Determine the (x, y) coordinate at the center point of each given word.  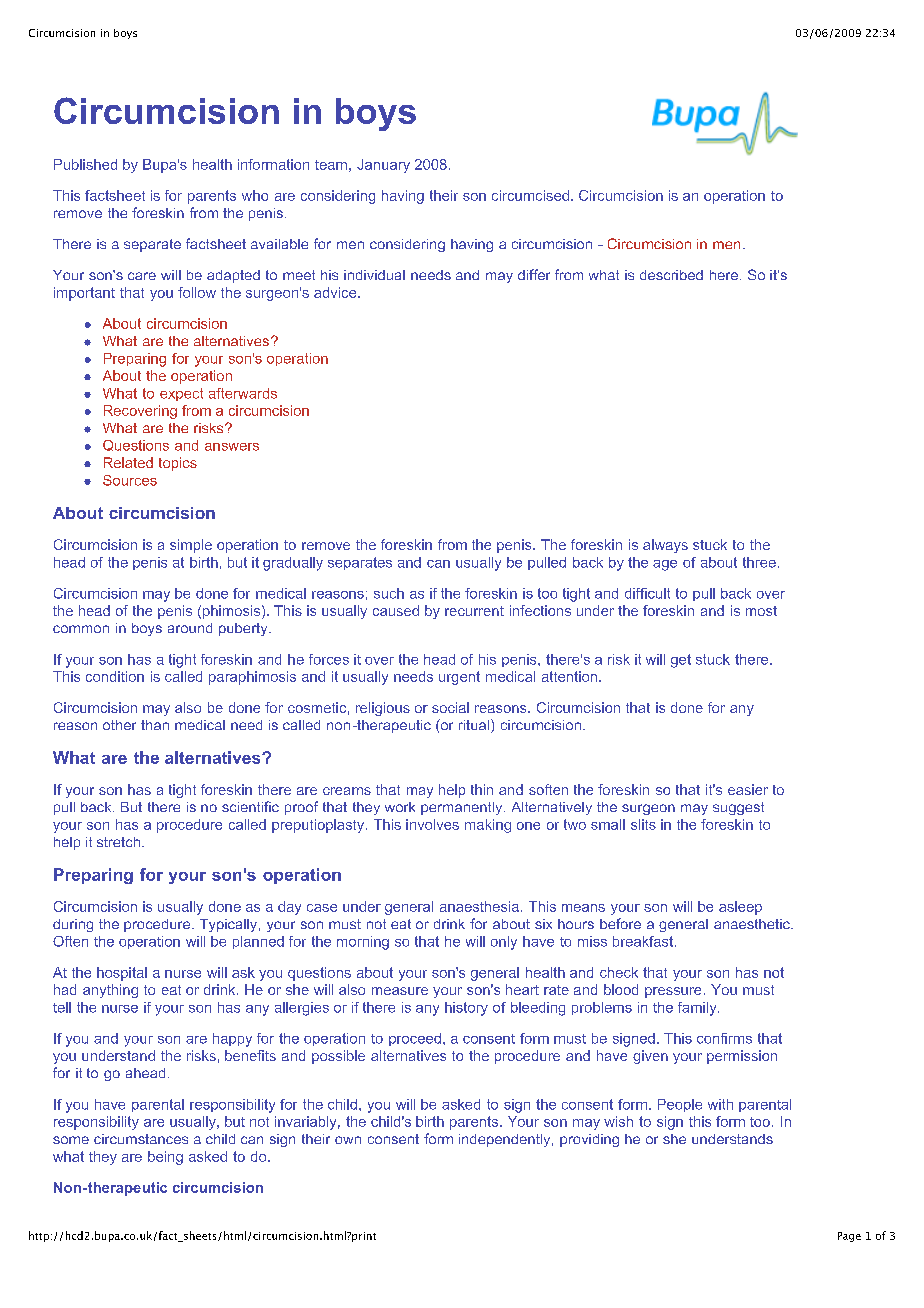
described (671, 275)
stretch (118, 842)
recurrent (474, 611)
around (190, 628)
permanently (463, 808)
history (466, 1009)
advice (336, 292)
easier (748, 789)
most (761, 611)
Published (85, 164)
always (665, 546)
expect (181, 394)
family (698, 1009)
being (165, 1158)
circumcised (530, 195)
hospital (122, 974)
